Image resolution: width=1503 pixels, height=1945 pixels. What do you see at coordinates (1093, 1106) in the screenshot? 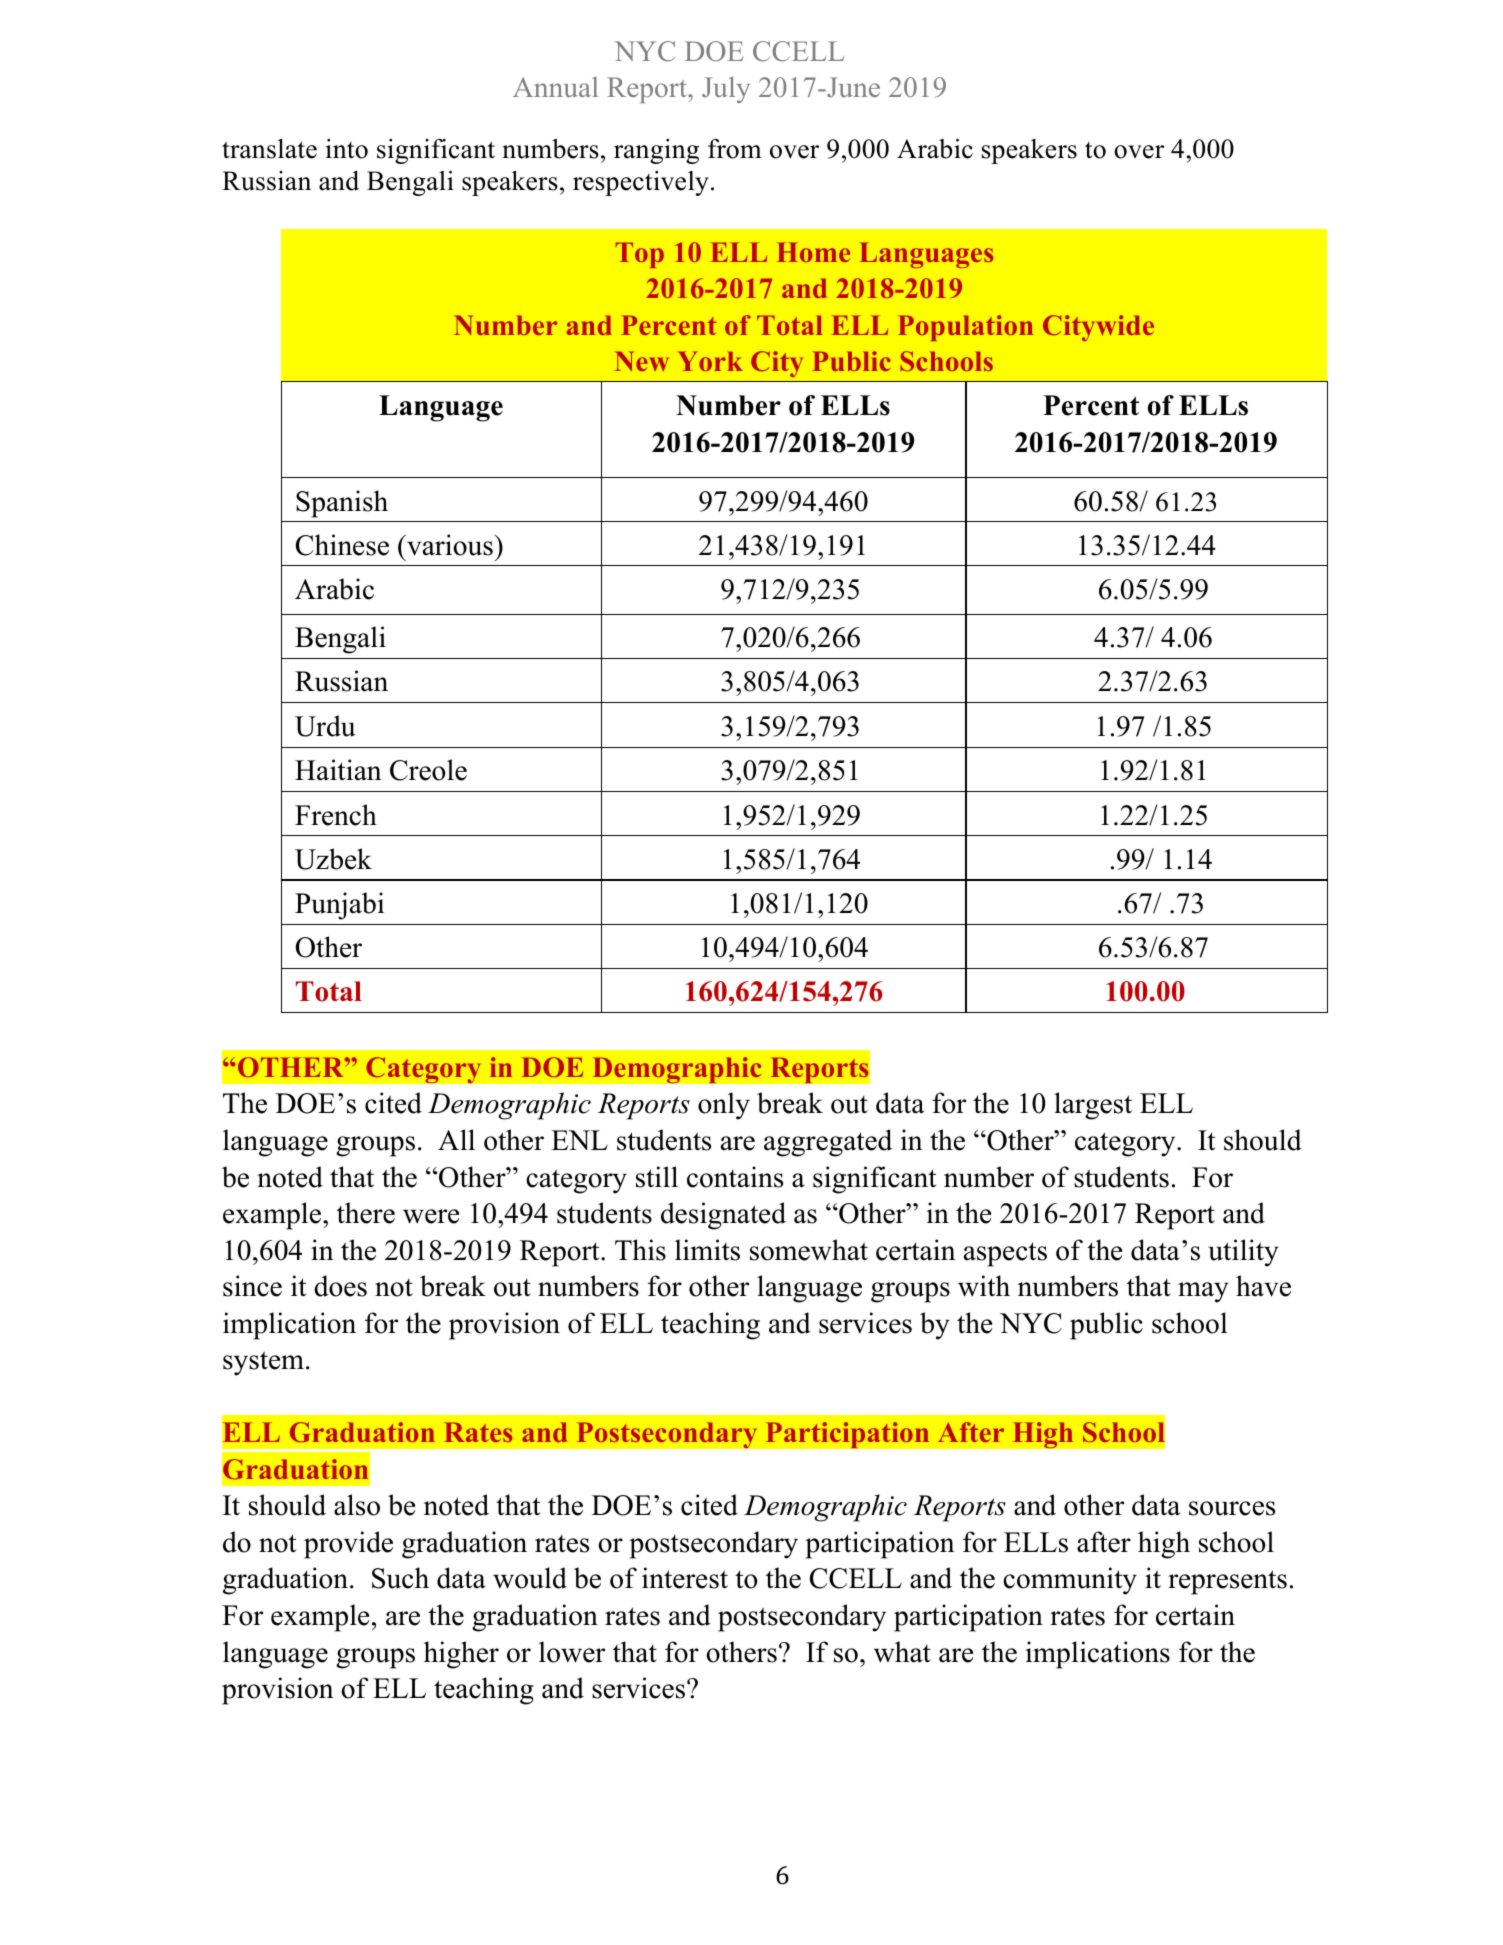
I see `largest` at bounding box center [1093, 1106].
